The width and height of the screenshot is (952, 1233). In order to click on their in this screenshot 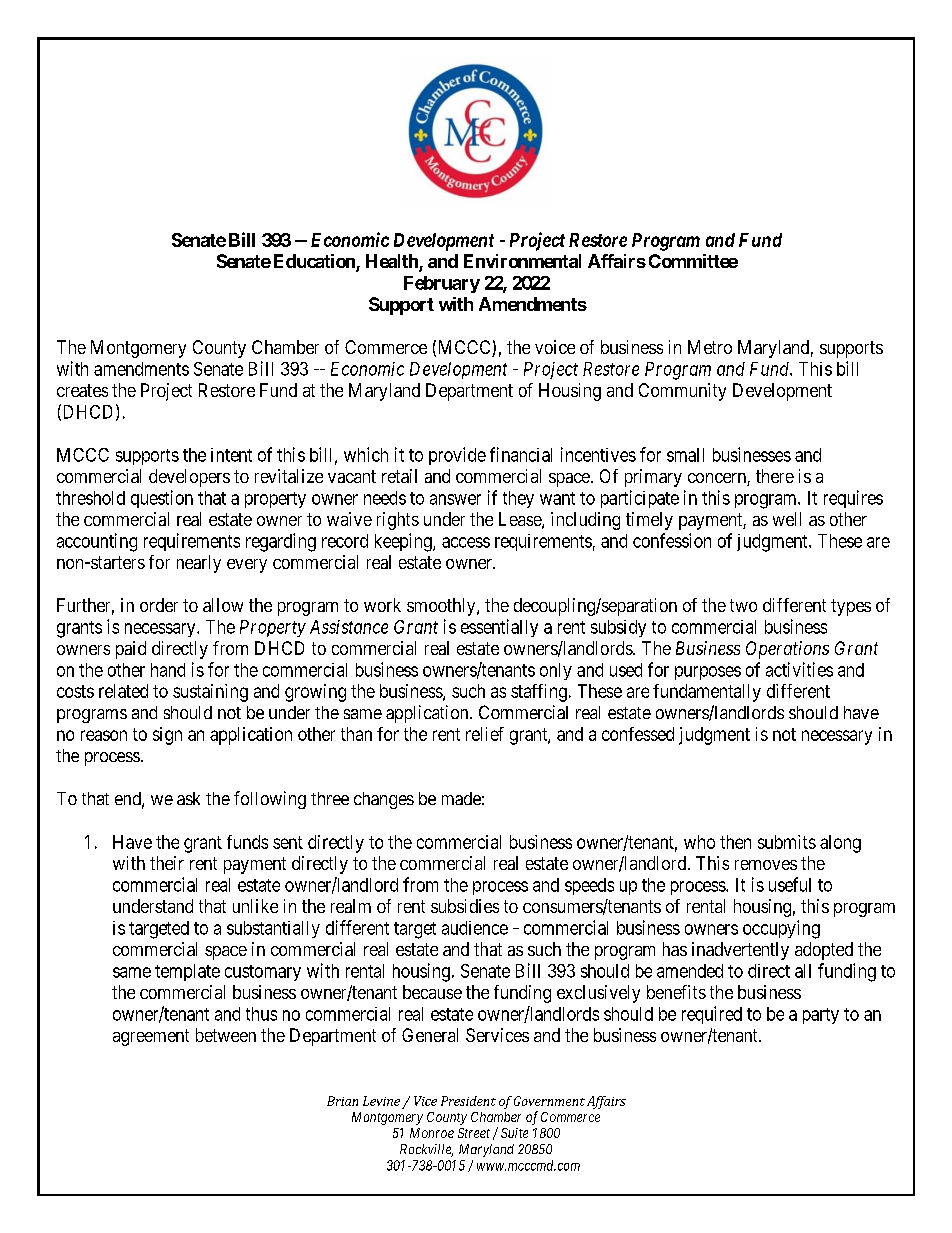, I will do `click(167, 863)`.
